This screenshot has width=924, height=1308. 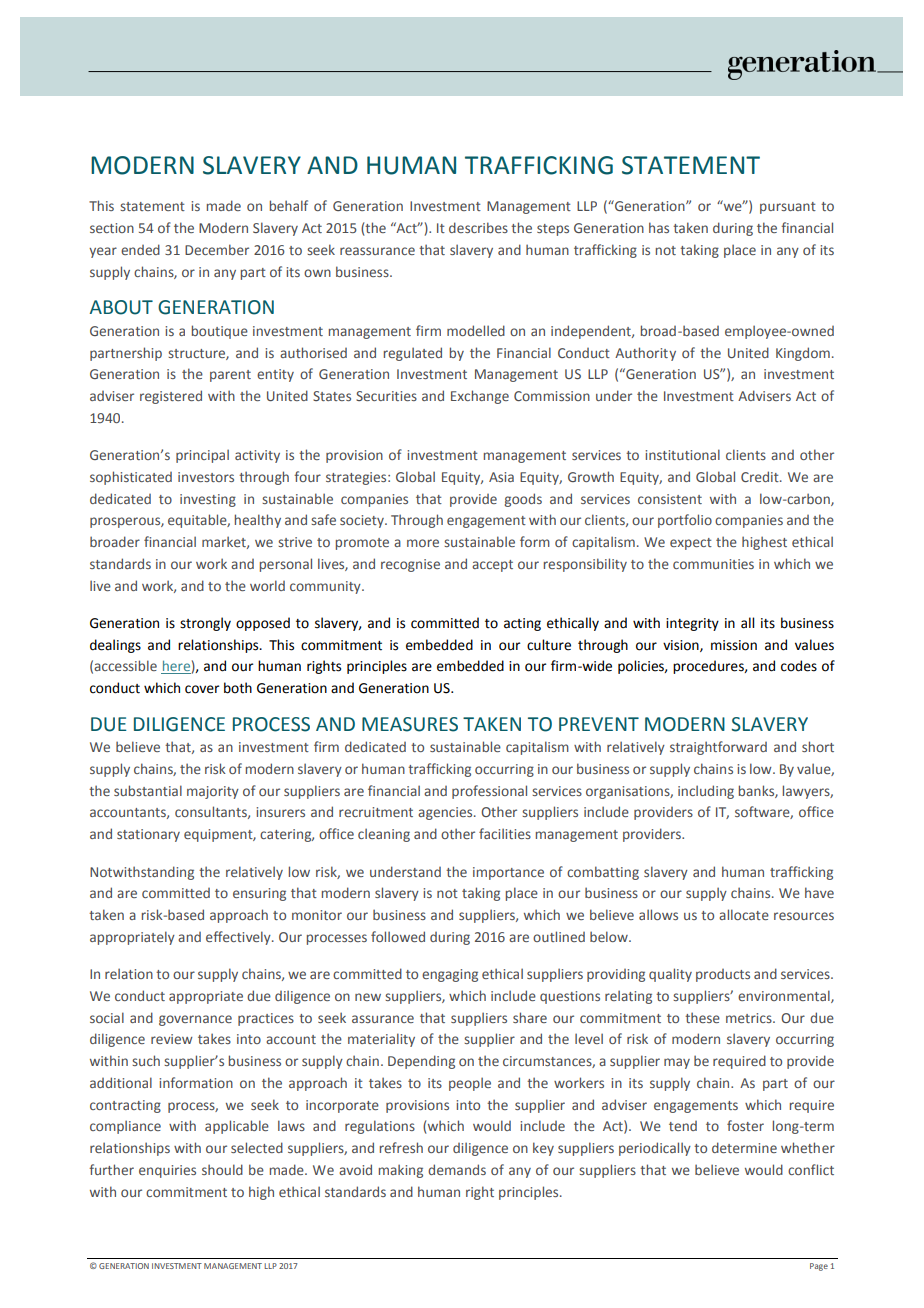 What do you see at coordinates (478, 227) in the screenshot?
I see `describes` at bounding box center [478, 227].
